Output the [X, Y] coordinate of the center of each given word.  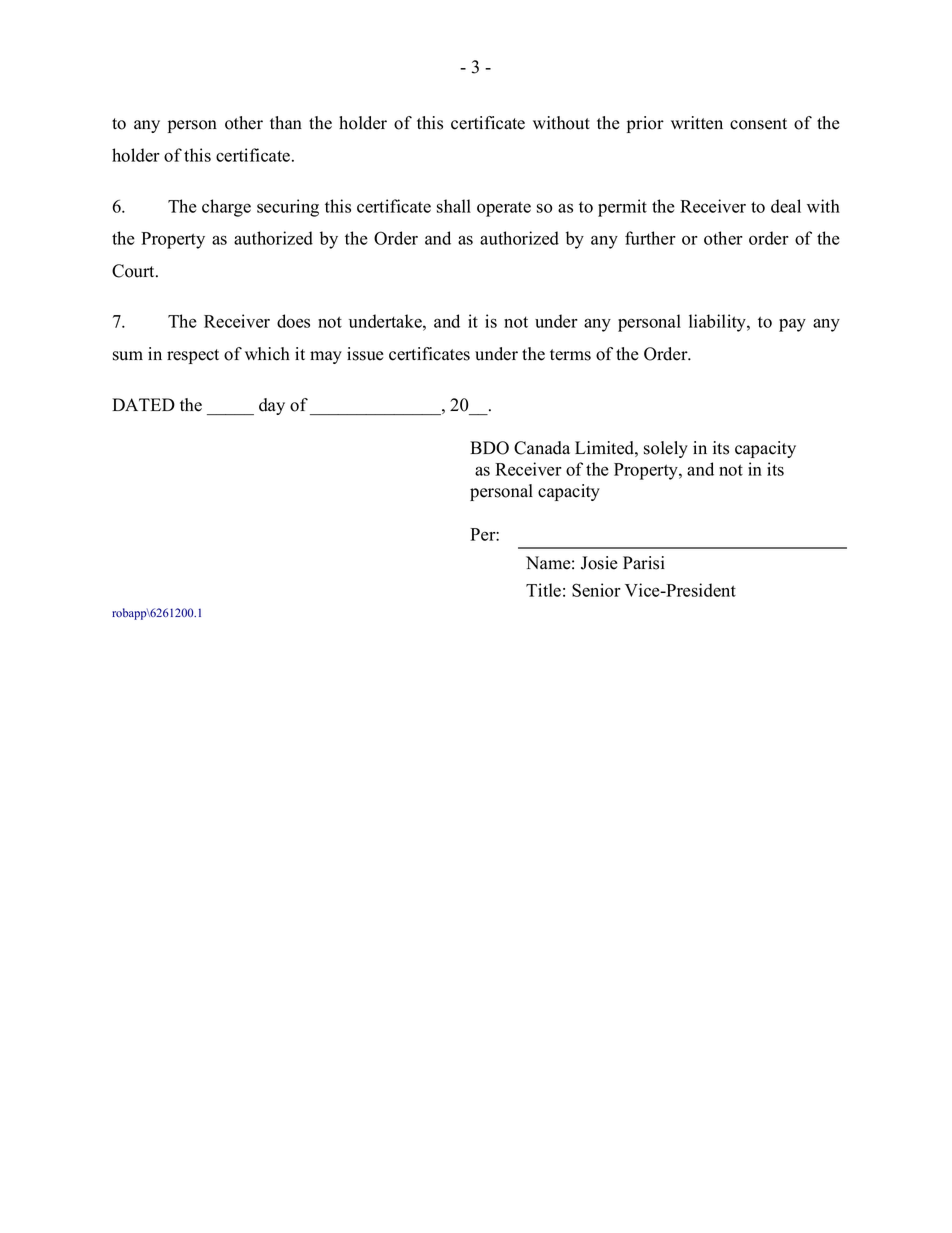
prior [645, 124]
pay [792, 325]
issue [365, 354]
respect [193, 356]
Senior [596, 590]
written [697, 123]
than [286, 122]
